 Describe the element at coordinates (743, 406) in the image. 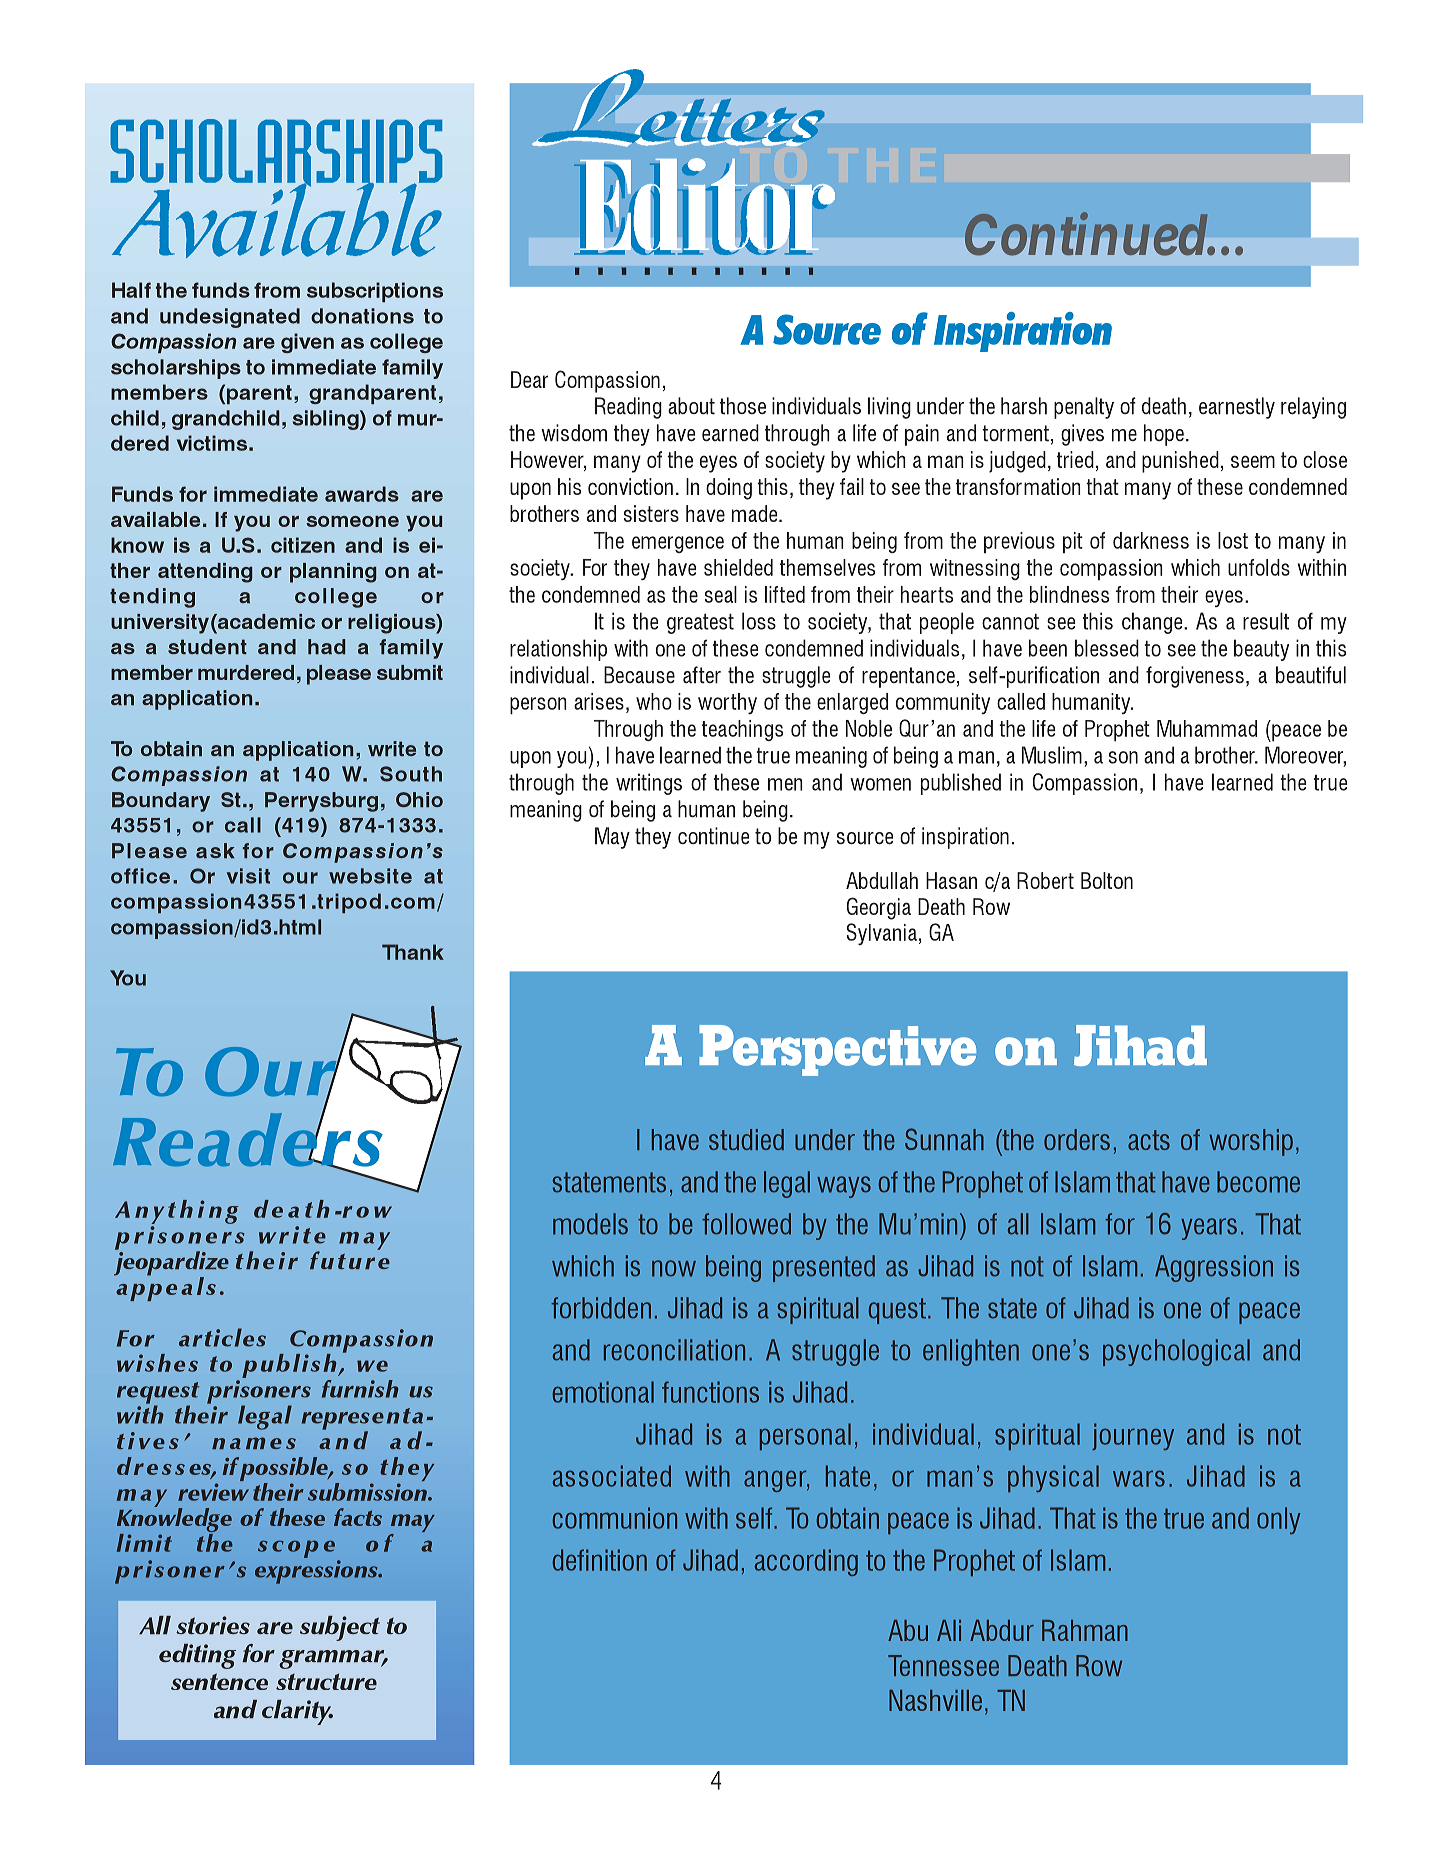

I see `those` at that location.
